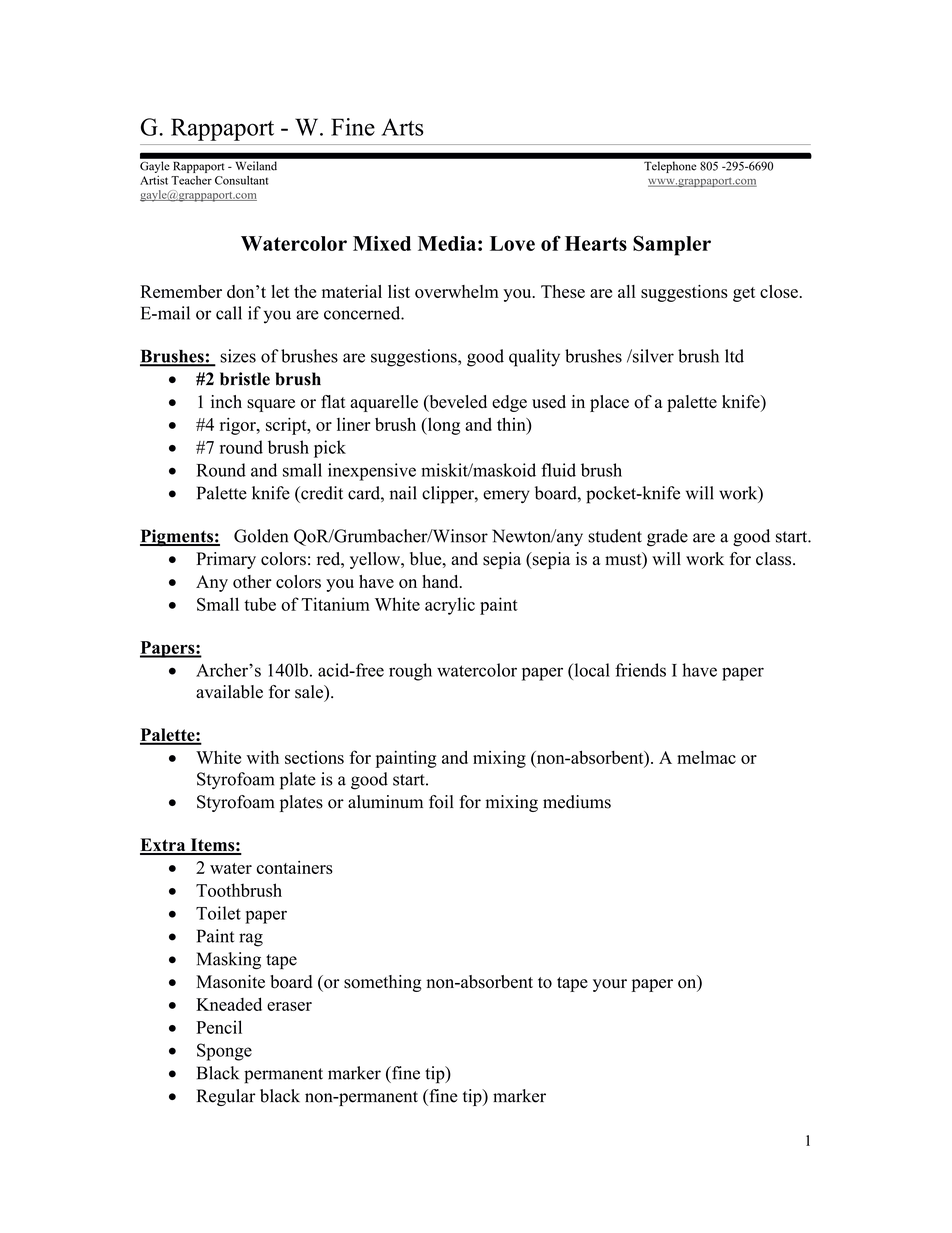  Describe the element at coordinates (734, 356) in the screenshot. I see `ltd` at that location.
